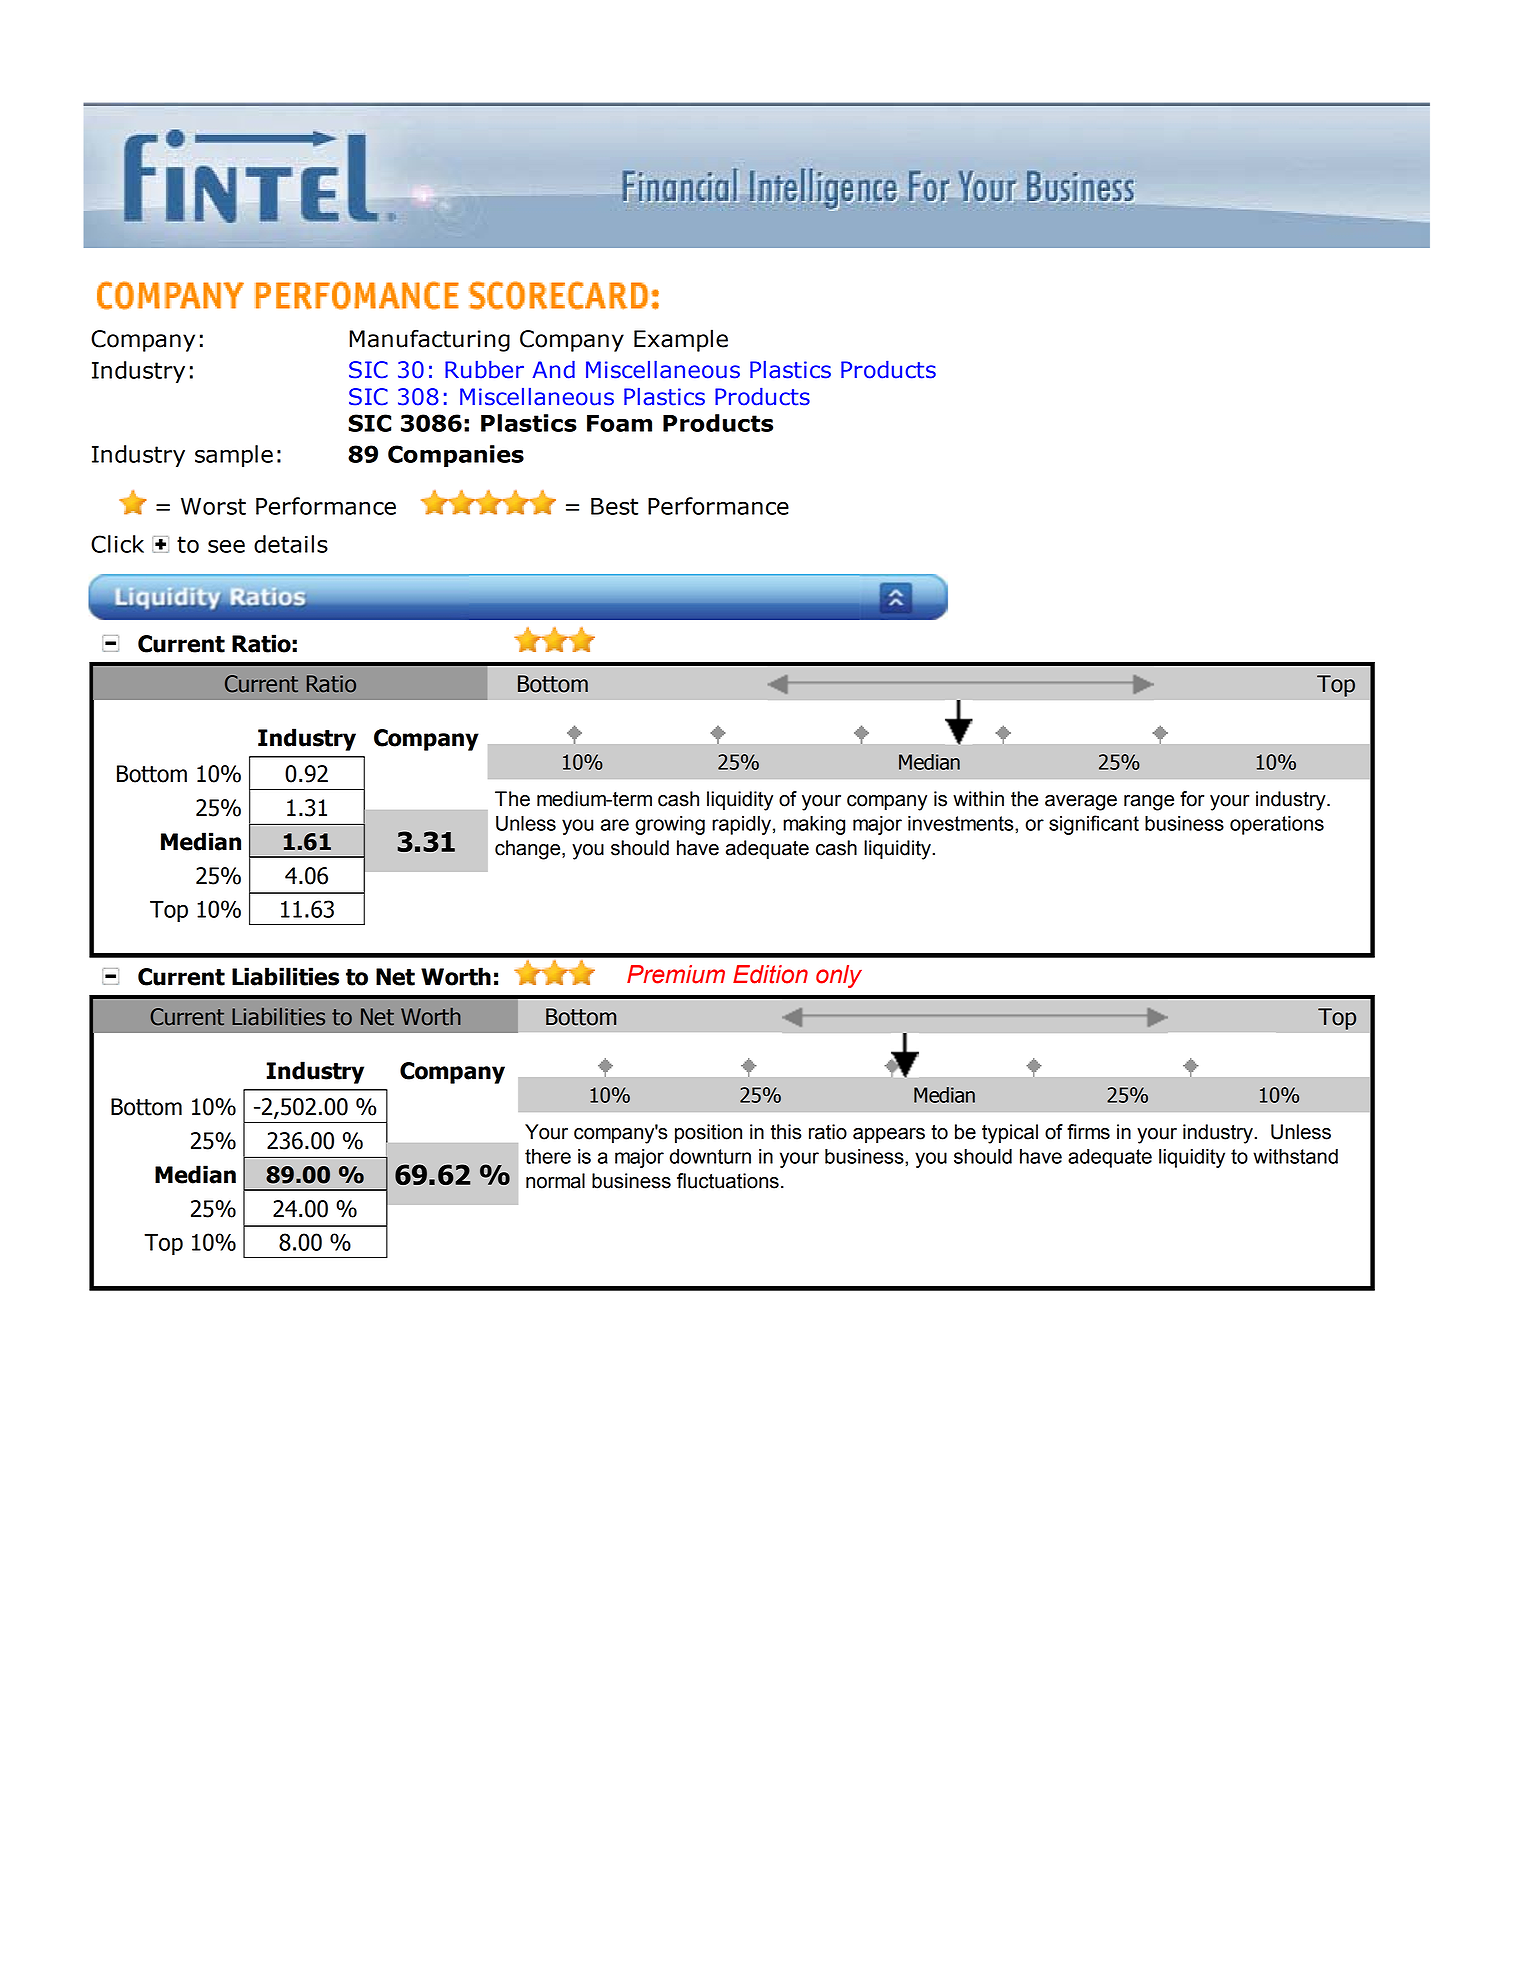 This screenshot has width=1518, height=1965. What do you see at coordinates (681, 340) in the screenshot?
I see `Example` at bounding box center [681, 340].
